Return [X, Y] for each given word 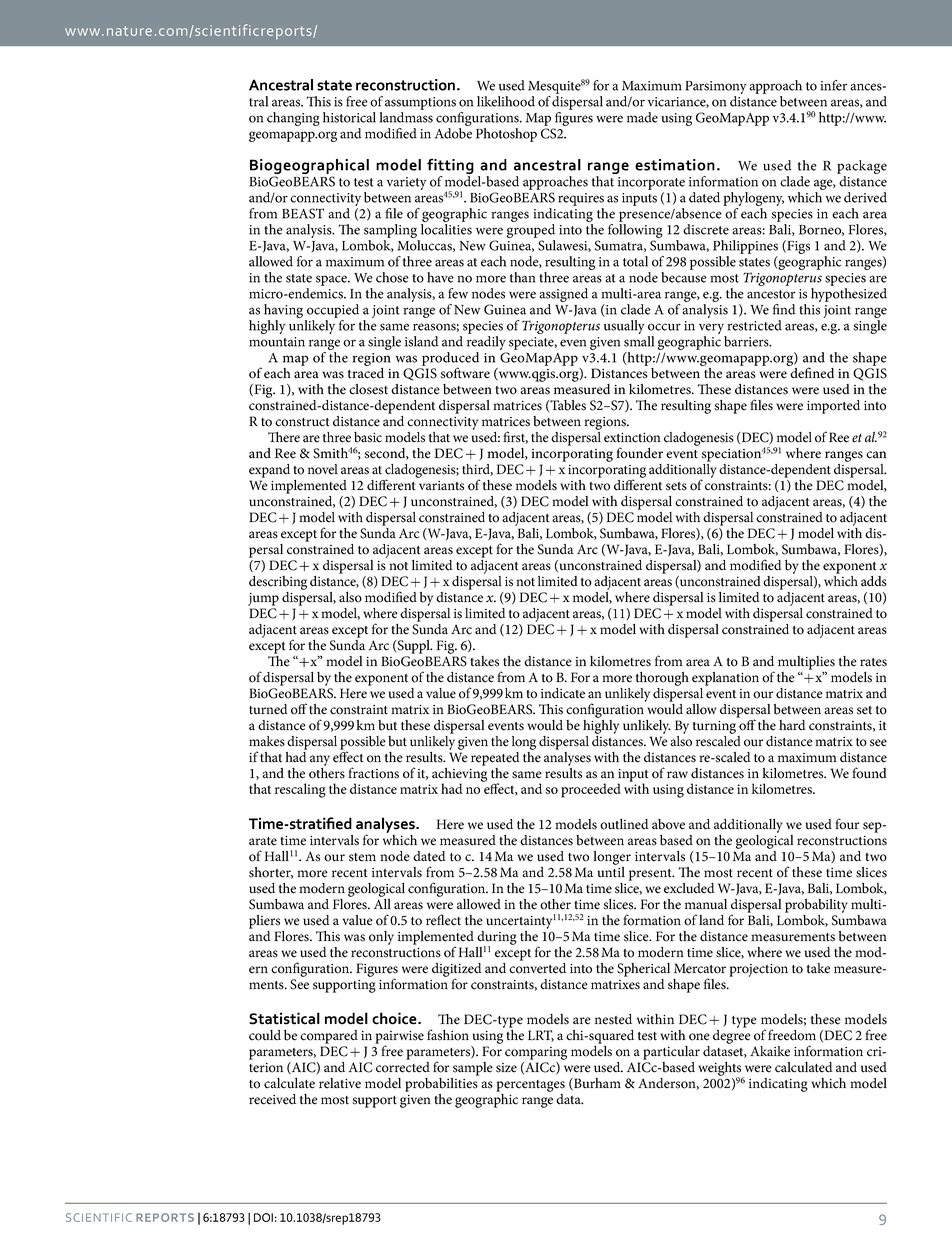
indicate [563, 693]
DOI [263, 1217]
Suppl [414, 647]
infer [833, 85]
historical [349, 117]
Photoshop [506, 135]
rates [873, 662]
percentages [530, 1086]
